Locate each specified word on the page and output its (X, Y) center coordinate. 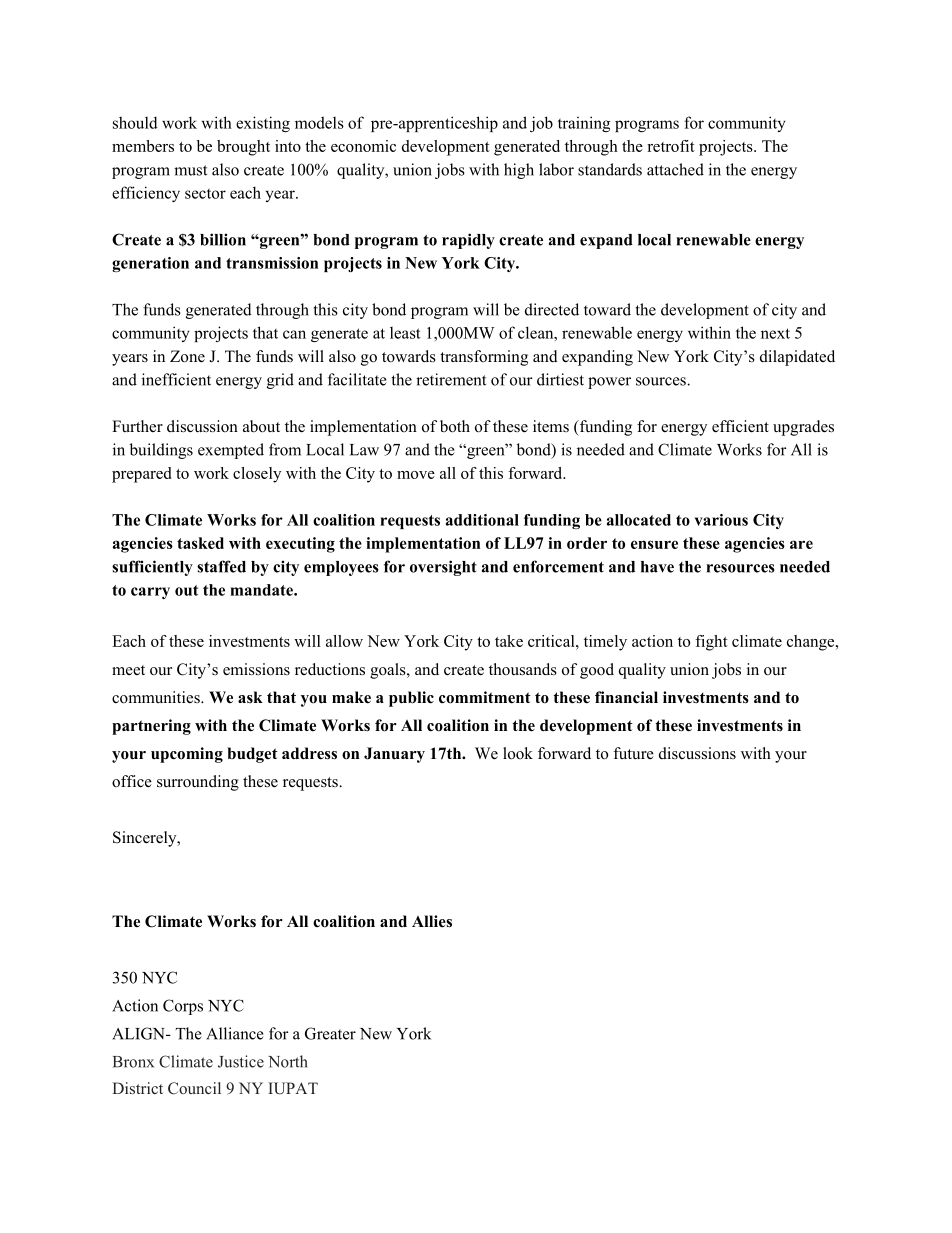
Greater (330, 1033)
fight (711, 643)
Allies (432, 921)
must (190, 170)
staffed (221, 566)
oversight (443, 568)
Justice (241, 1061)
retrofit (671, 146)
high (519, 171)
